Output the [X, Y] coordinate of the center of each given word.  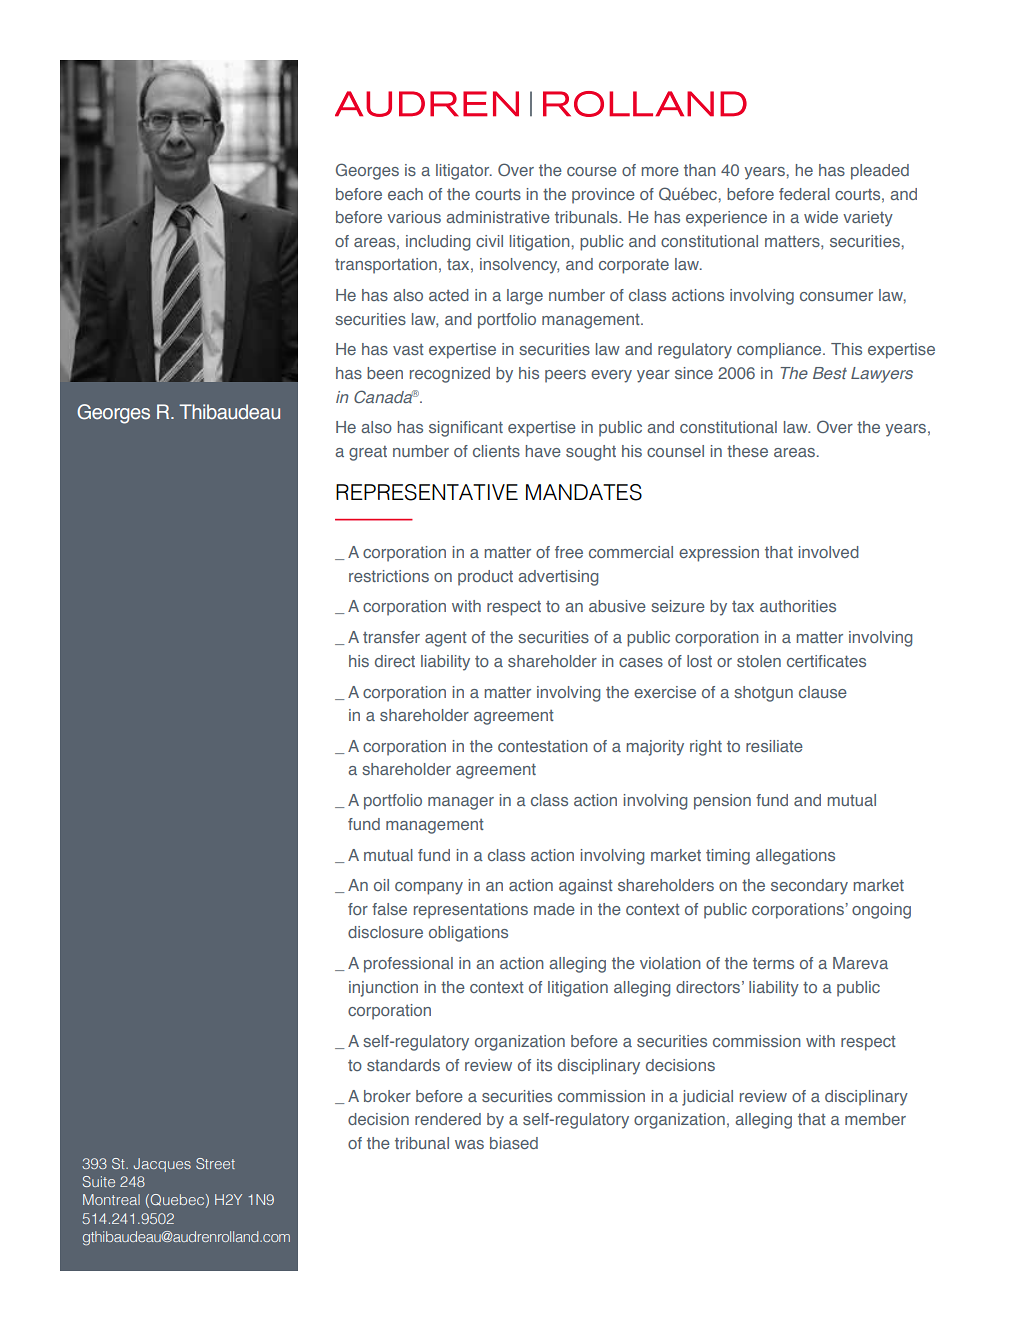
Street [215, 1163]
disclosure [385, 932]
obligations [468, 934]
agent [446, 639]
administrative [498, 217]
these [747, 451]
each [405, 194]
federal [804, 194]
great [368, 453]
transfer [391, 637]
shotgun [763, 694]
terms [773, 963]
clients [496, 451]
